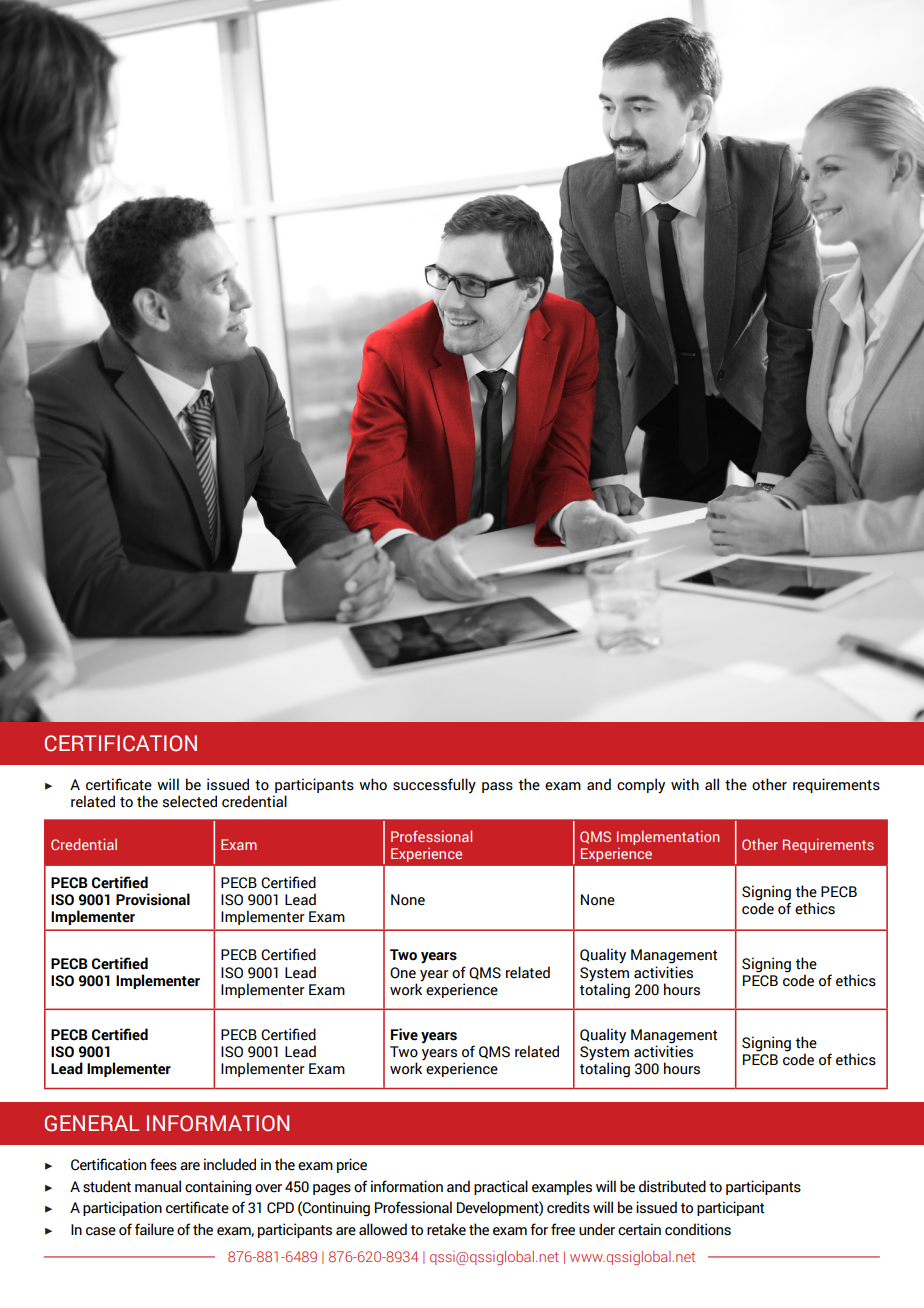 The image size is (924, 1308). Describe the element at coordinates (154, 1229) in the document. I see `failure` at that location.
